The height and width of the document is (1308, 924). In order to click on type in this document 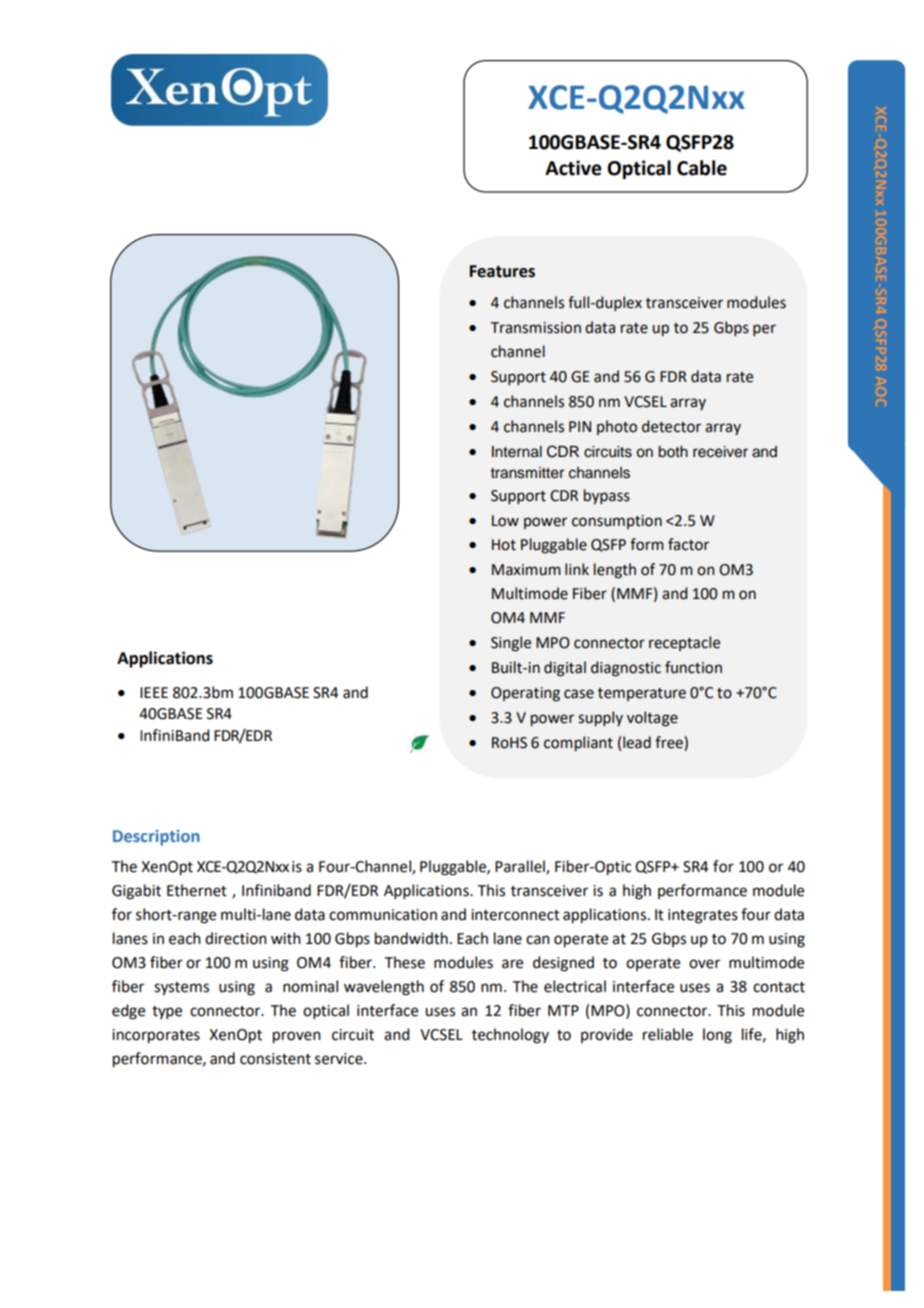, I will do `click(167, 1012)`.
